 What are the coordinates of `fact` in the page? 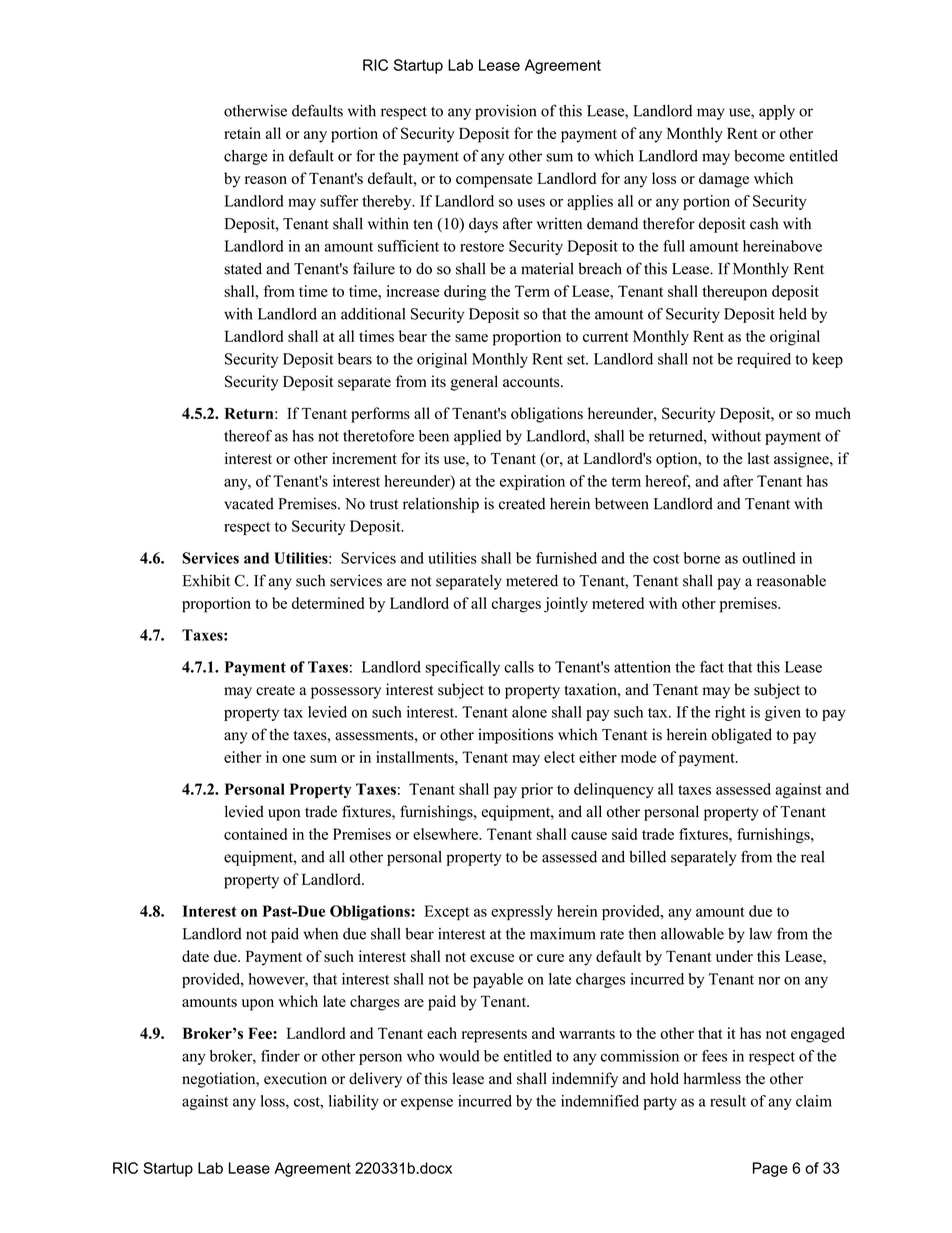 It's located at (712, 667).
